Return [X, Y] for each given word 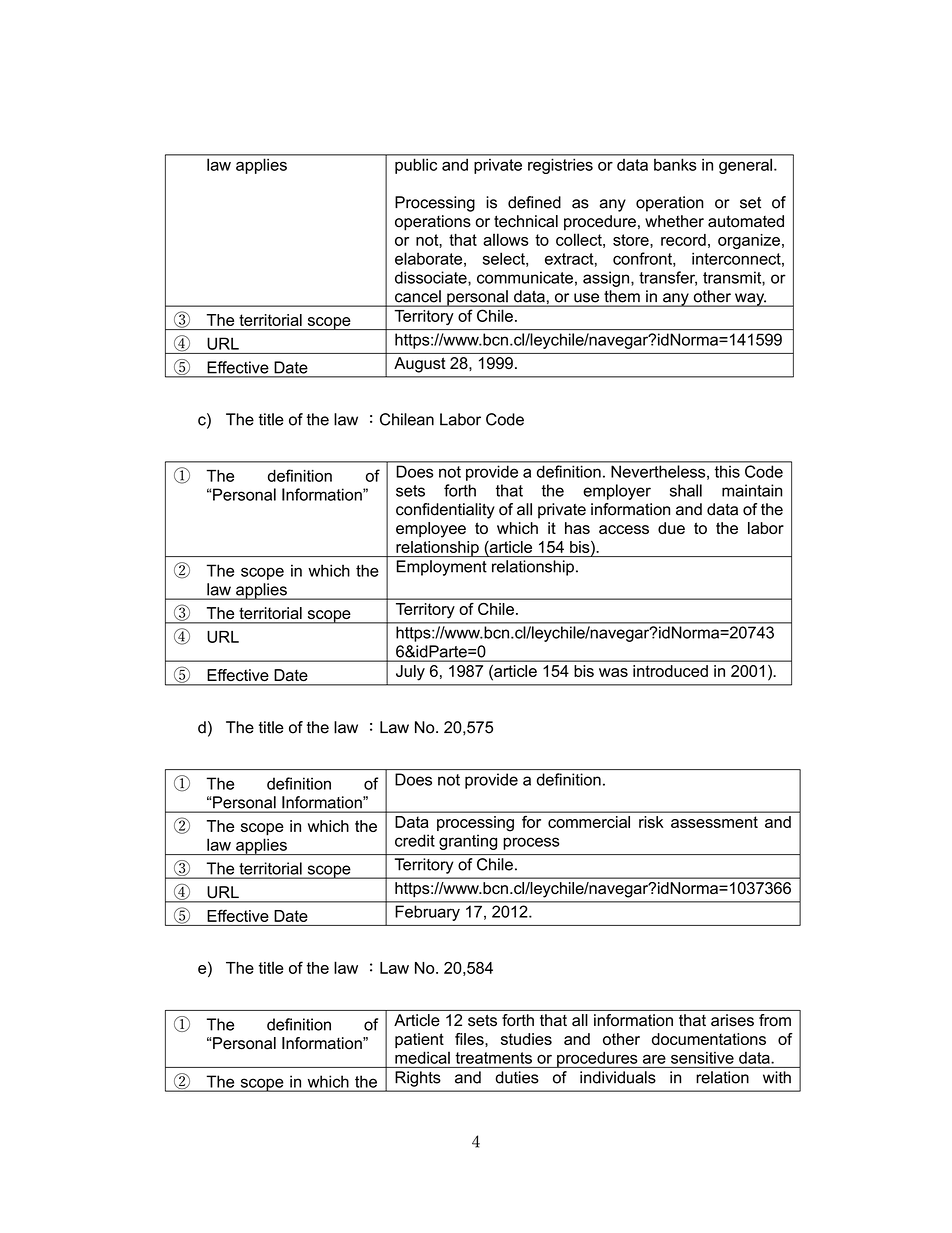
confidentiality [445, 511]
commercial [589, 822]
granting [468, 842]
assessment [714, 822]
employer [617, 492]
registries [560, 166]
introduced [670, 671]
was [613, 672]
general [745, 166]
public [416, 166]
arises [732, 1020]
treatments [494, 1058]
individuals [618, 1077]
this [727, 472]
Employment [442, 568]
